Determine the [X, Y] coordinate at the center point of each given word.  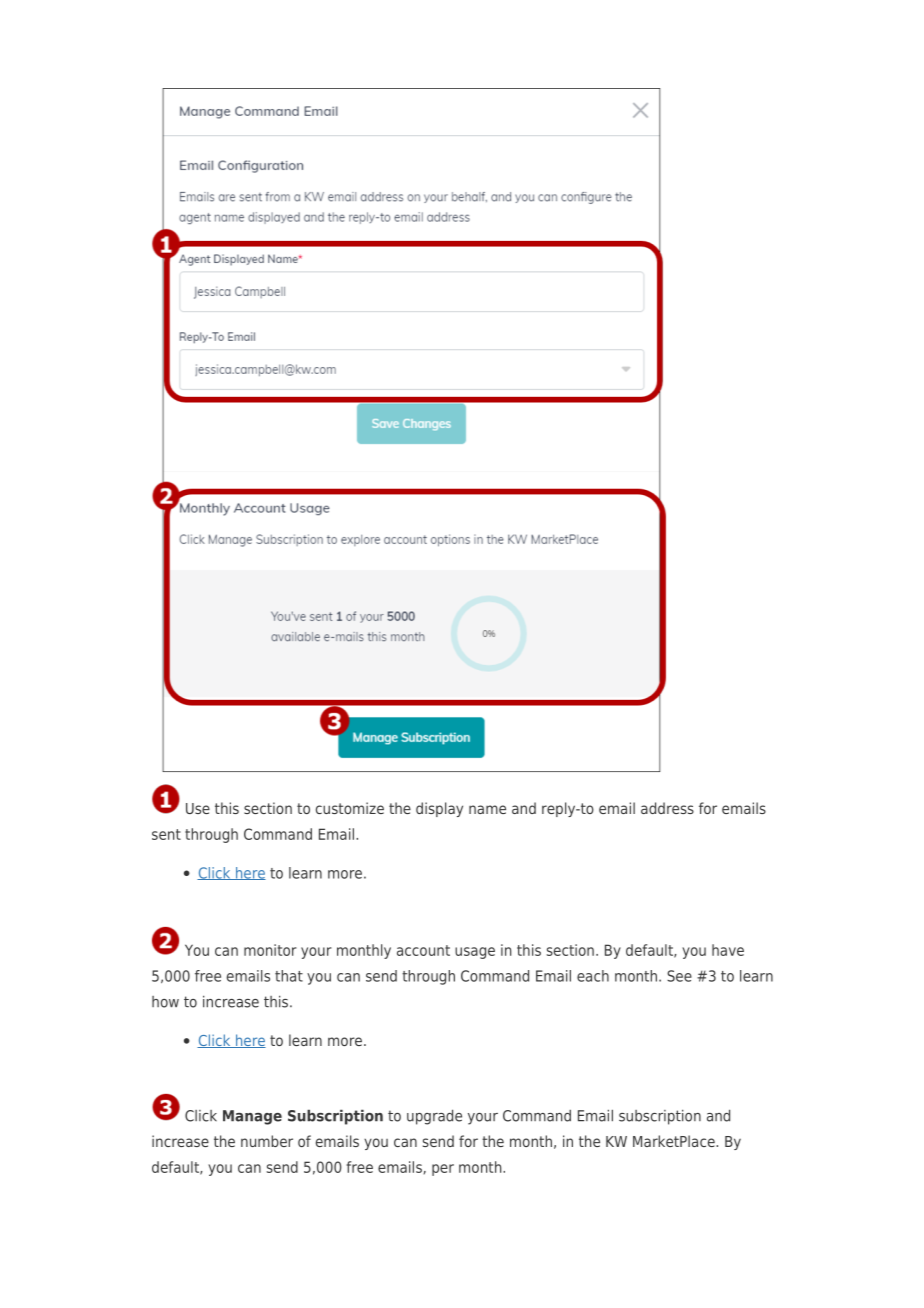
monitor [270, 950]
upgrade [434, 1117]
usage [475, 953]
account [423, 950]
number [267, 1141]
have [728, 950]
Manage [252, 1117]
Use [198, 808]
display [439, 809]
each [593, 976]
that [289, 976]
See [679, 976]
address [667, 808]
